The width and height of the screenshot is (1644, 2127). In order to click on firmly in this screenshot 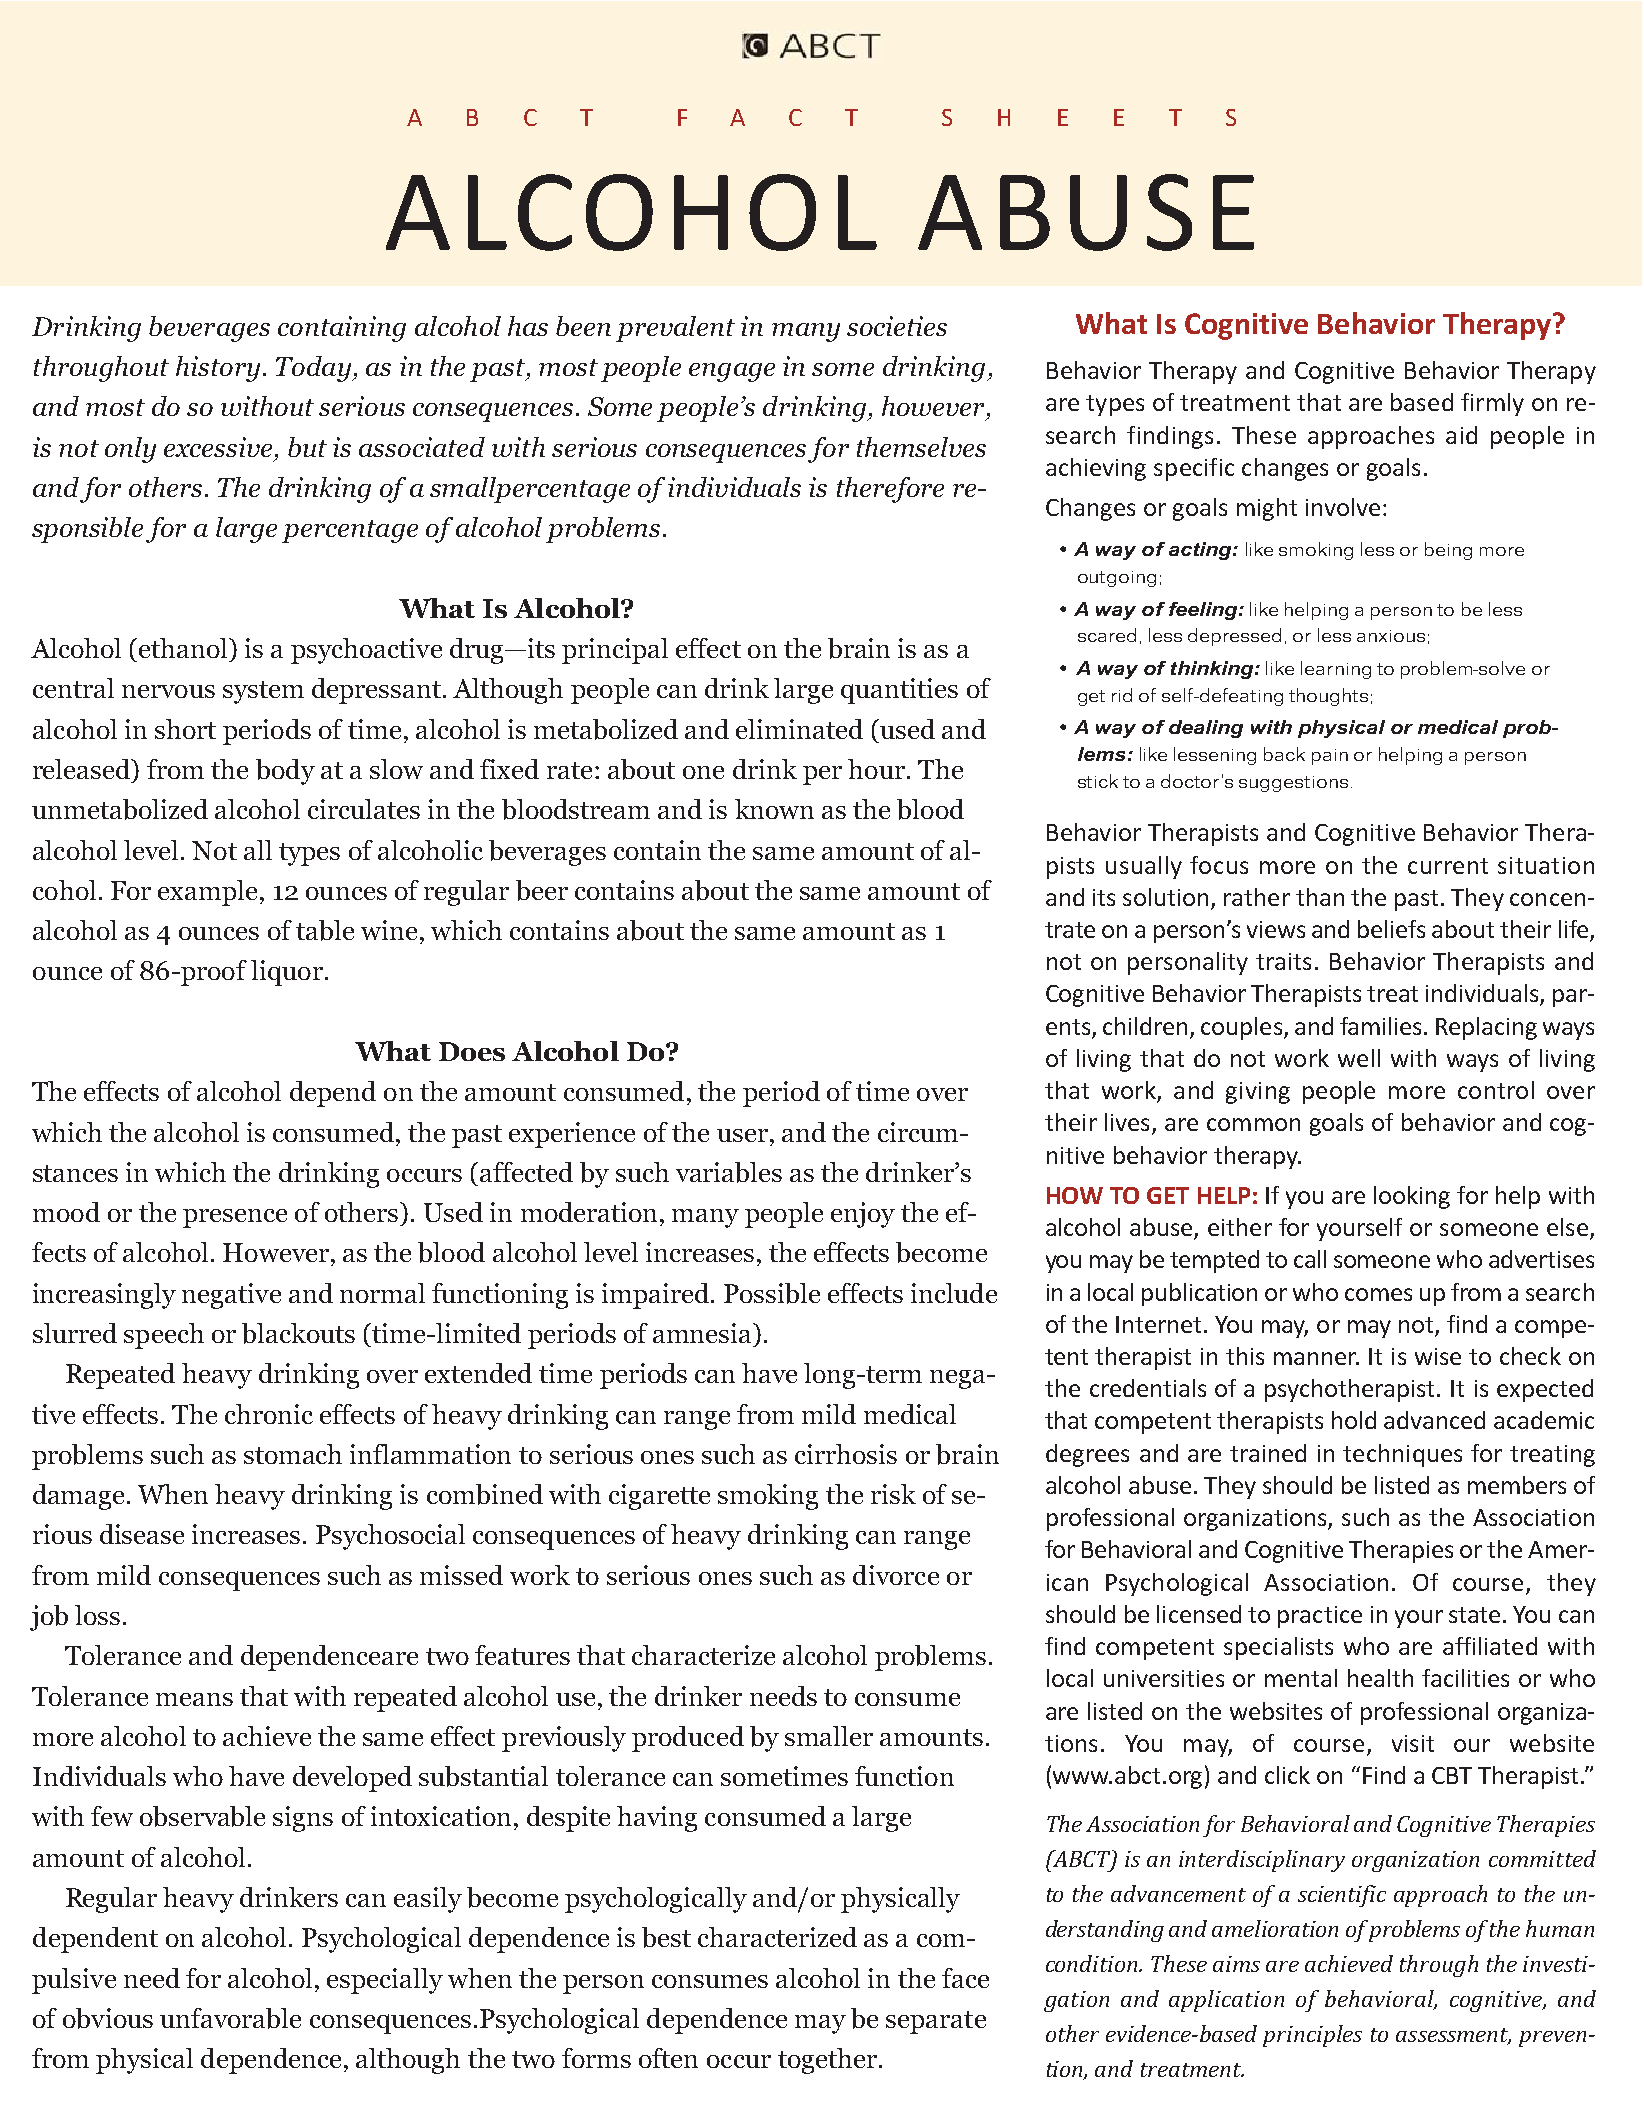, I will do `click(1492, 404)`.
